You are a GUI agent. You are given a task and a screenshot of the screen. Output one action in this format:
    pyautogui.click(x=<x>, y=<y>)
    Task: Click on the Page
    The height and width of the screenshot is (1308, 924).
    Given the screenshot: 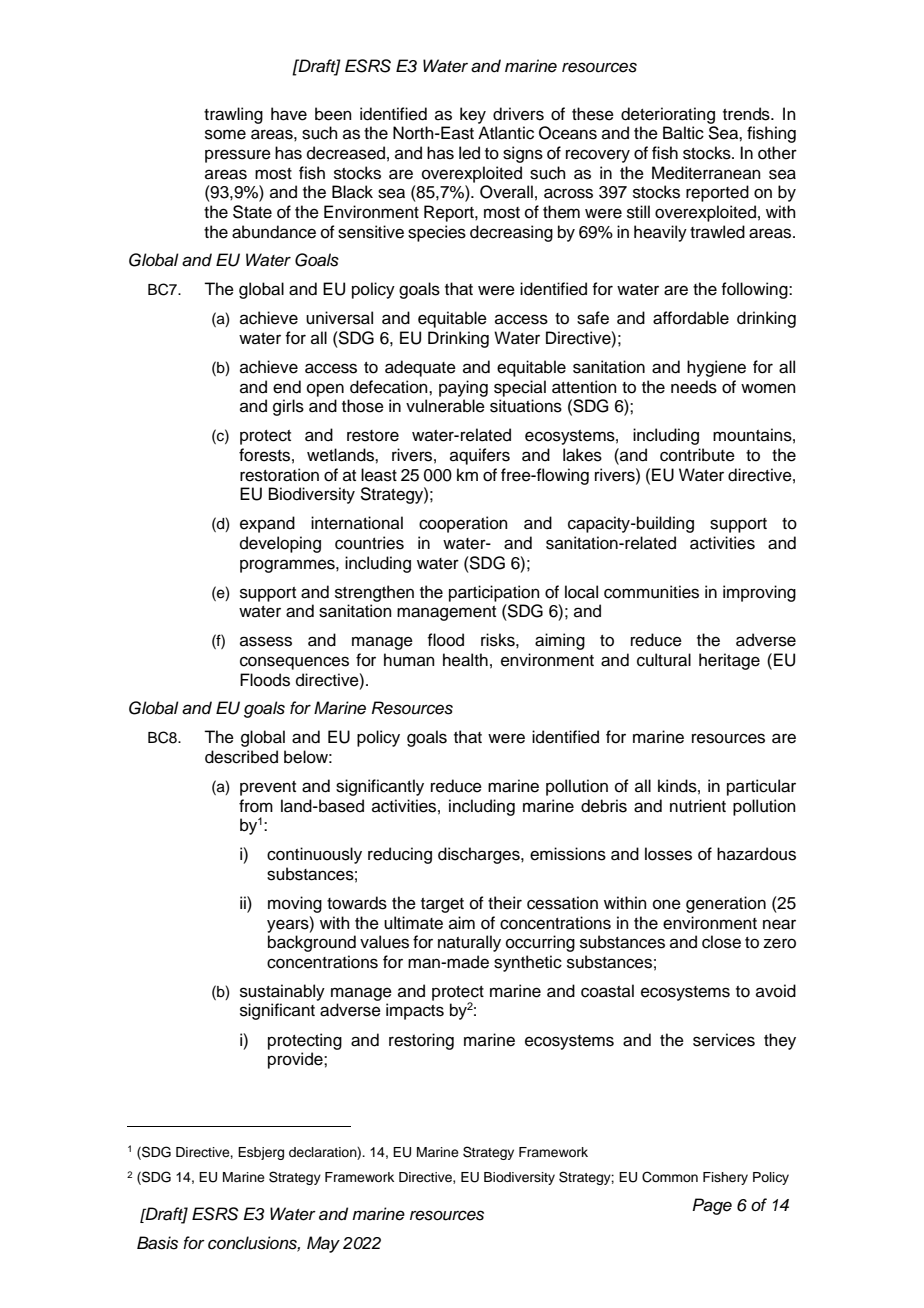 What is the action you would take?
    pyautogui.click(x=712, y=1206)
